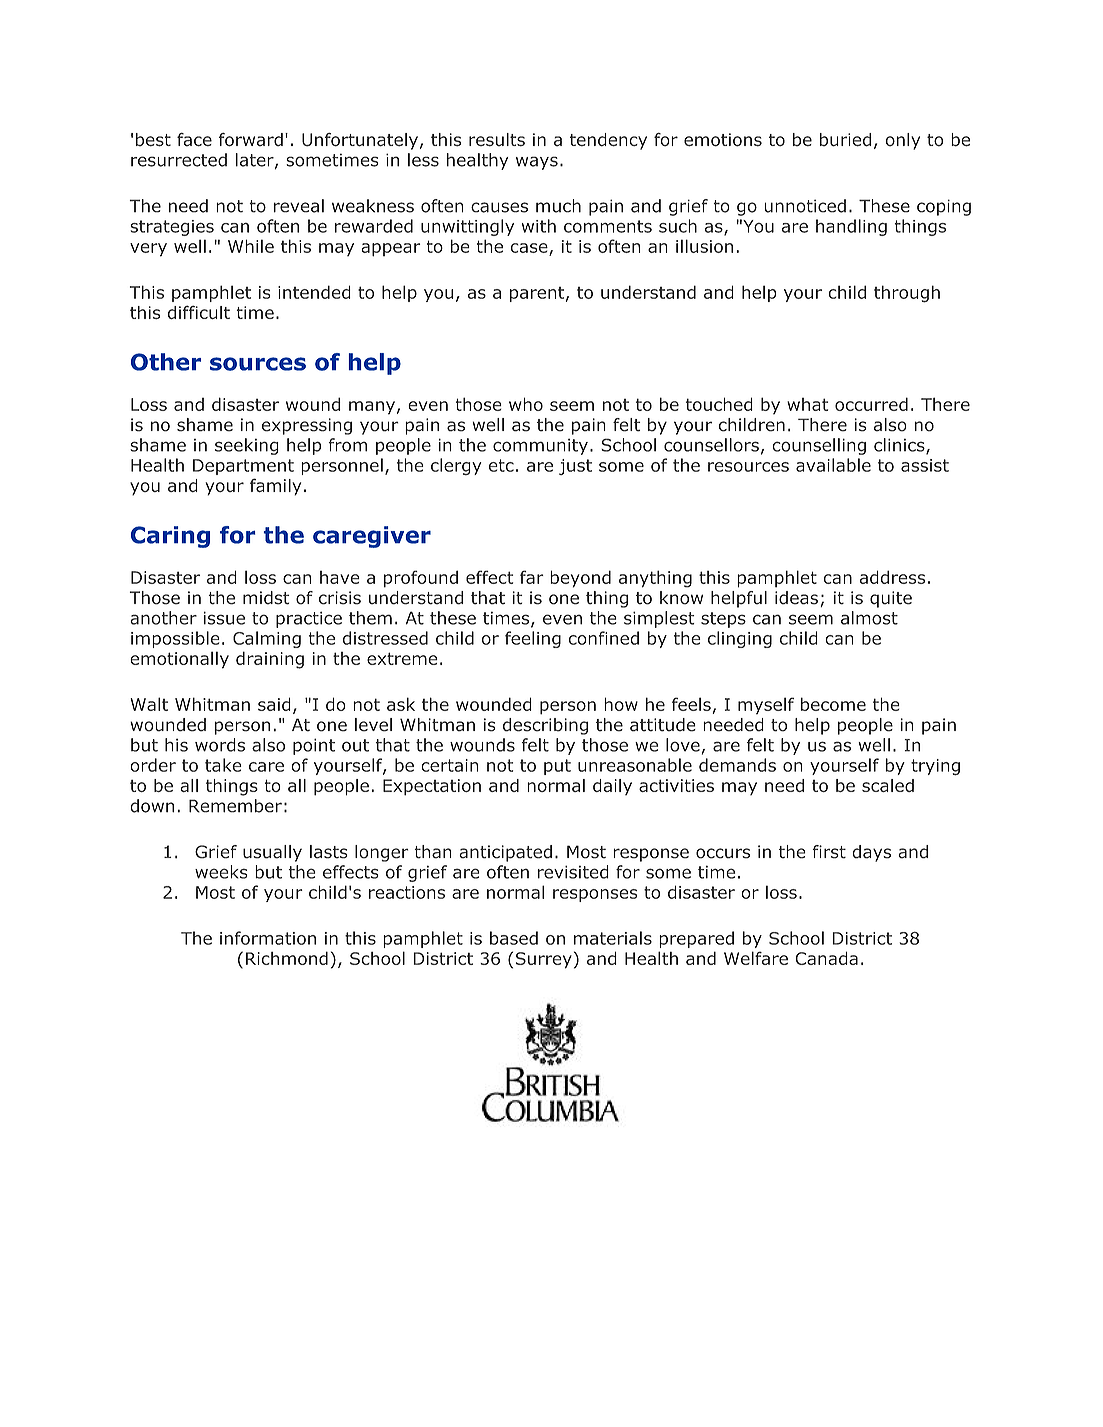  I want to click on Caring, so click(170, 537).
